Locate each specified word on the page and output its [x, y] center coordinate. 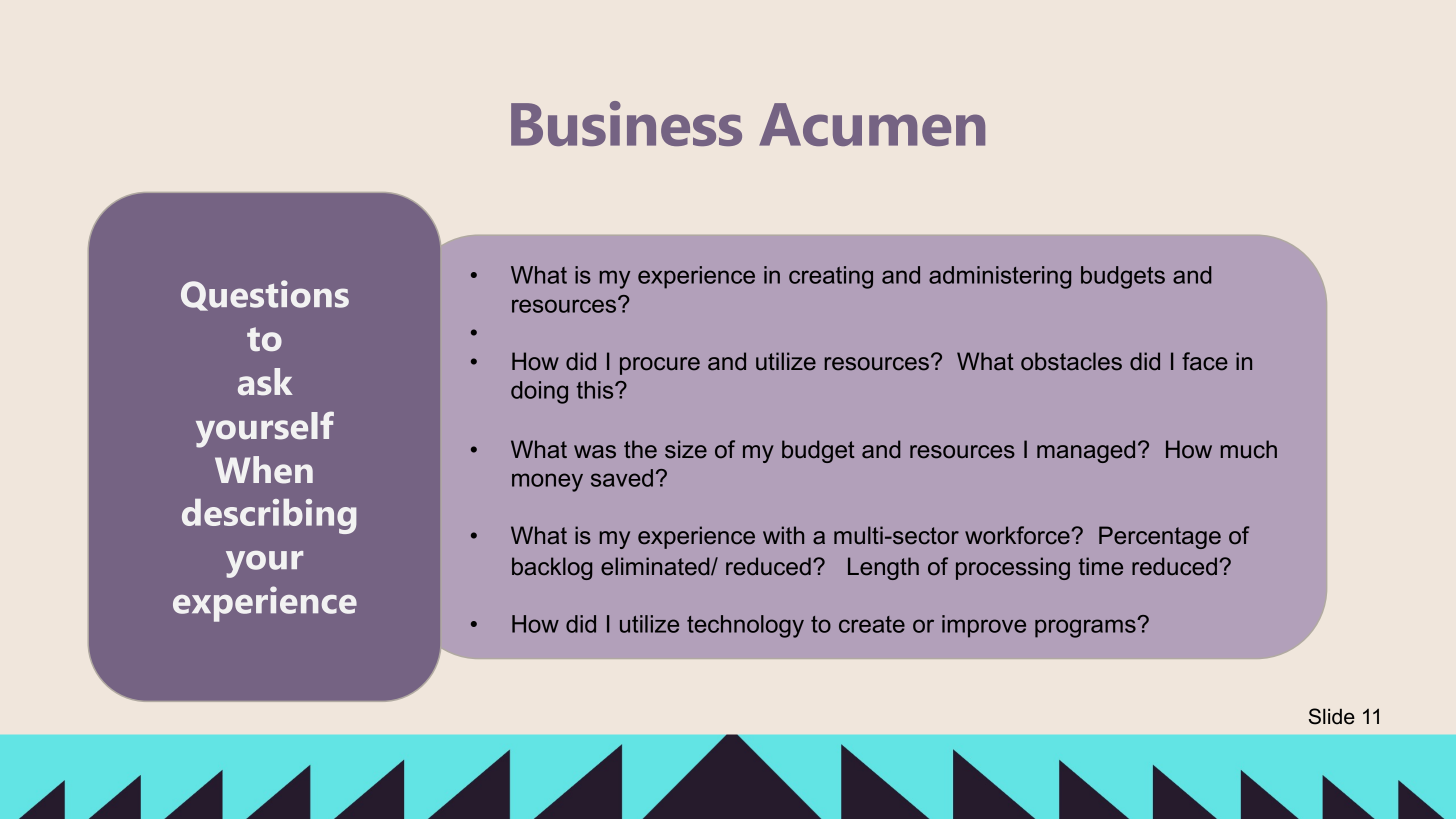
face [1205, 361]
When [264, 470]
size [686, 449]
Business [626, 123]
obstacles [1071, 361]
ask [265, 381]
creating [831, 277]
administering [1000, 277]
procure [660, 366]
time [1101, 566]
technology [745, 626]
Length [883, 568]
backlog [552, 568]
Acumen [872, 124]
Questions [265, 295]
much [1249, 449]
